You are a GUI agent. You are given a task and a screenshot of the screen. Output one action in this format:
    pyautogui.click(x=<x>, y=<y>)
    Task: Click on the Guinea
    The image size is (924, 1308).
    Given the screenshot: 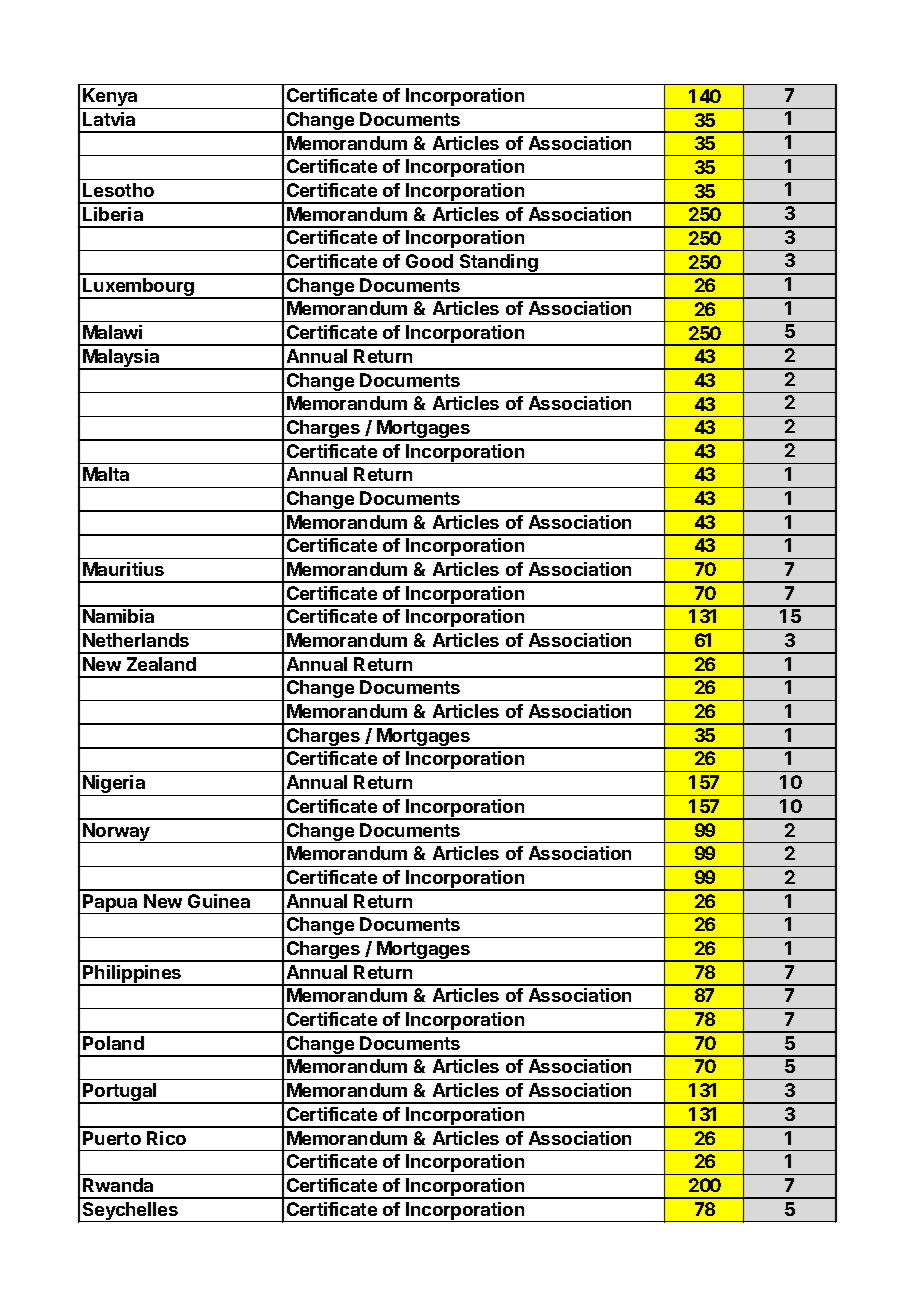 What is the action you would take?
    pyautogui.click(x=219, y=901)
